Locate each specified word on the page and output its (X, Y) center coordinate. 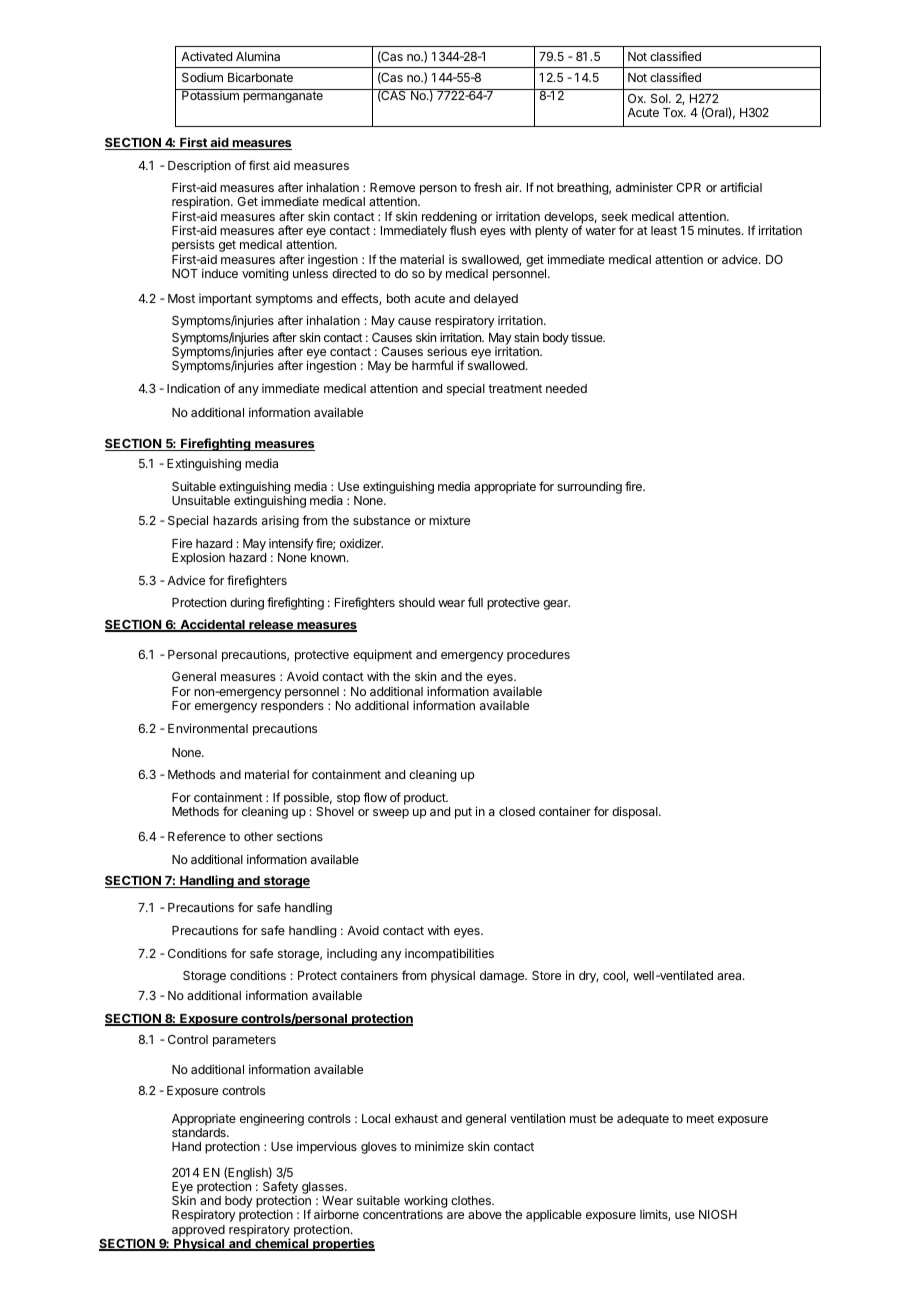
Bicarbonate (260, 77)
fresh (487, 187)
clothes (472, 1200)
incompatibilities (449, 954)
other (258, 836)
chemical (282, 1244)
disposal (636, 812)
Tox (674, 112)
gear (556, 605)
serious (447, 351)
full (475, 602)
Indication (193, 388)
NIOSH (718, 1214)
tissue (588, 337)
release (271, 626)
